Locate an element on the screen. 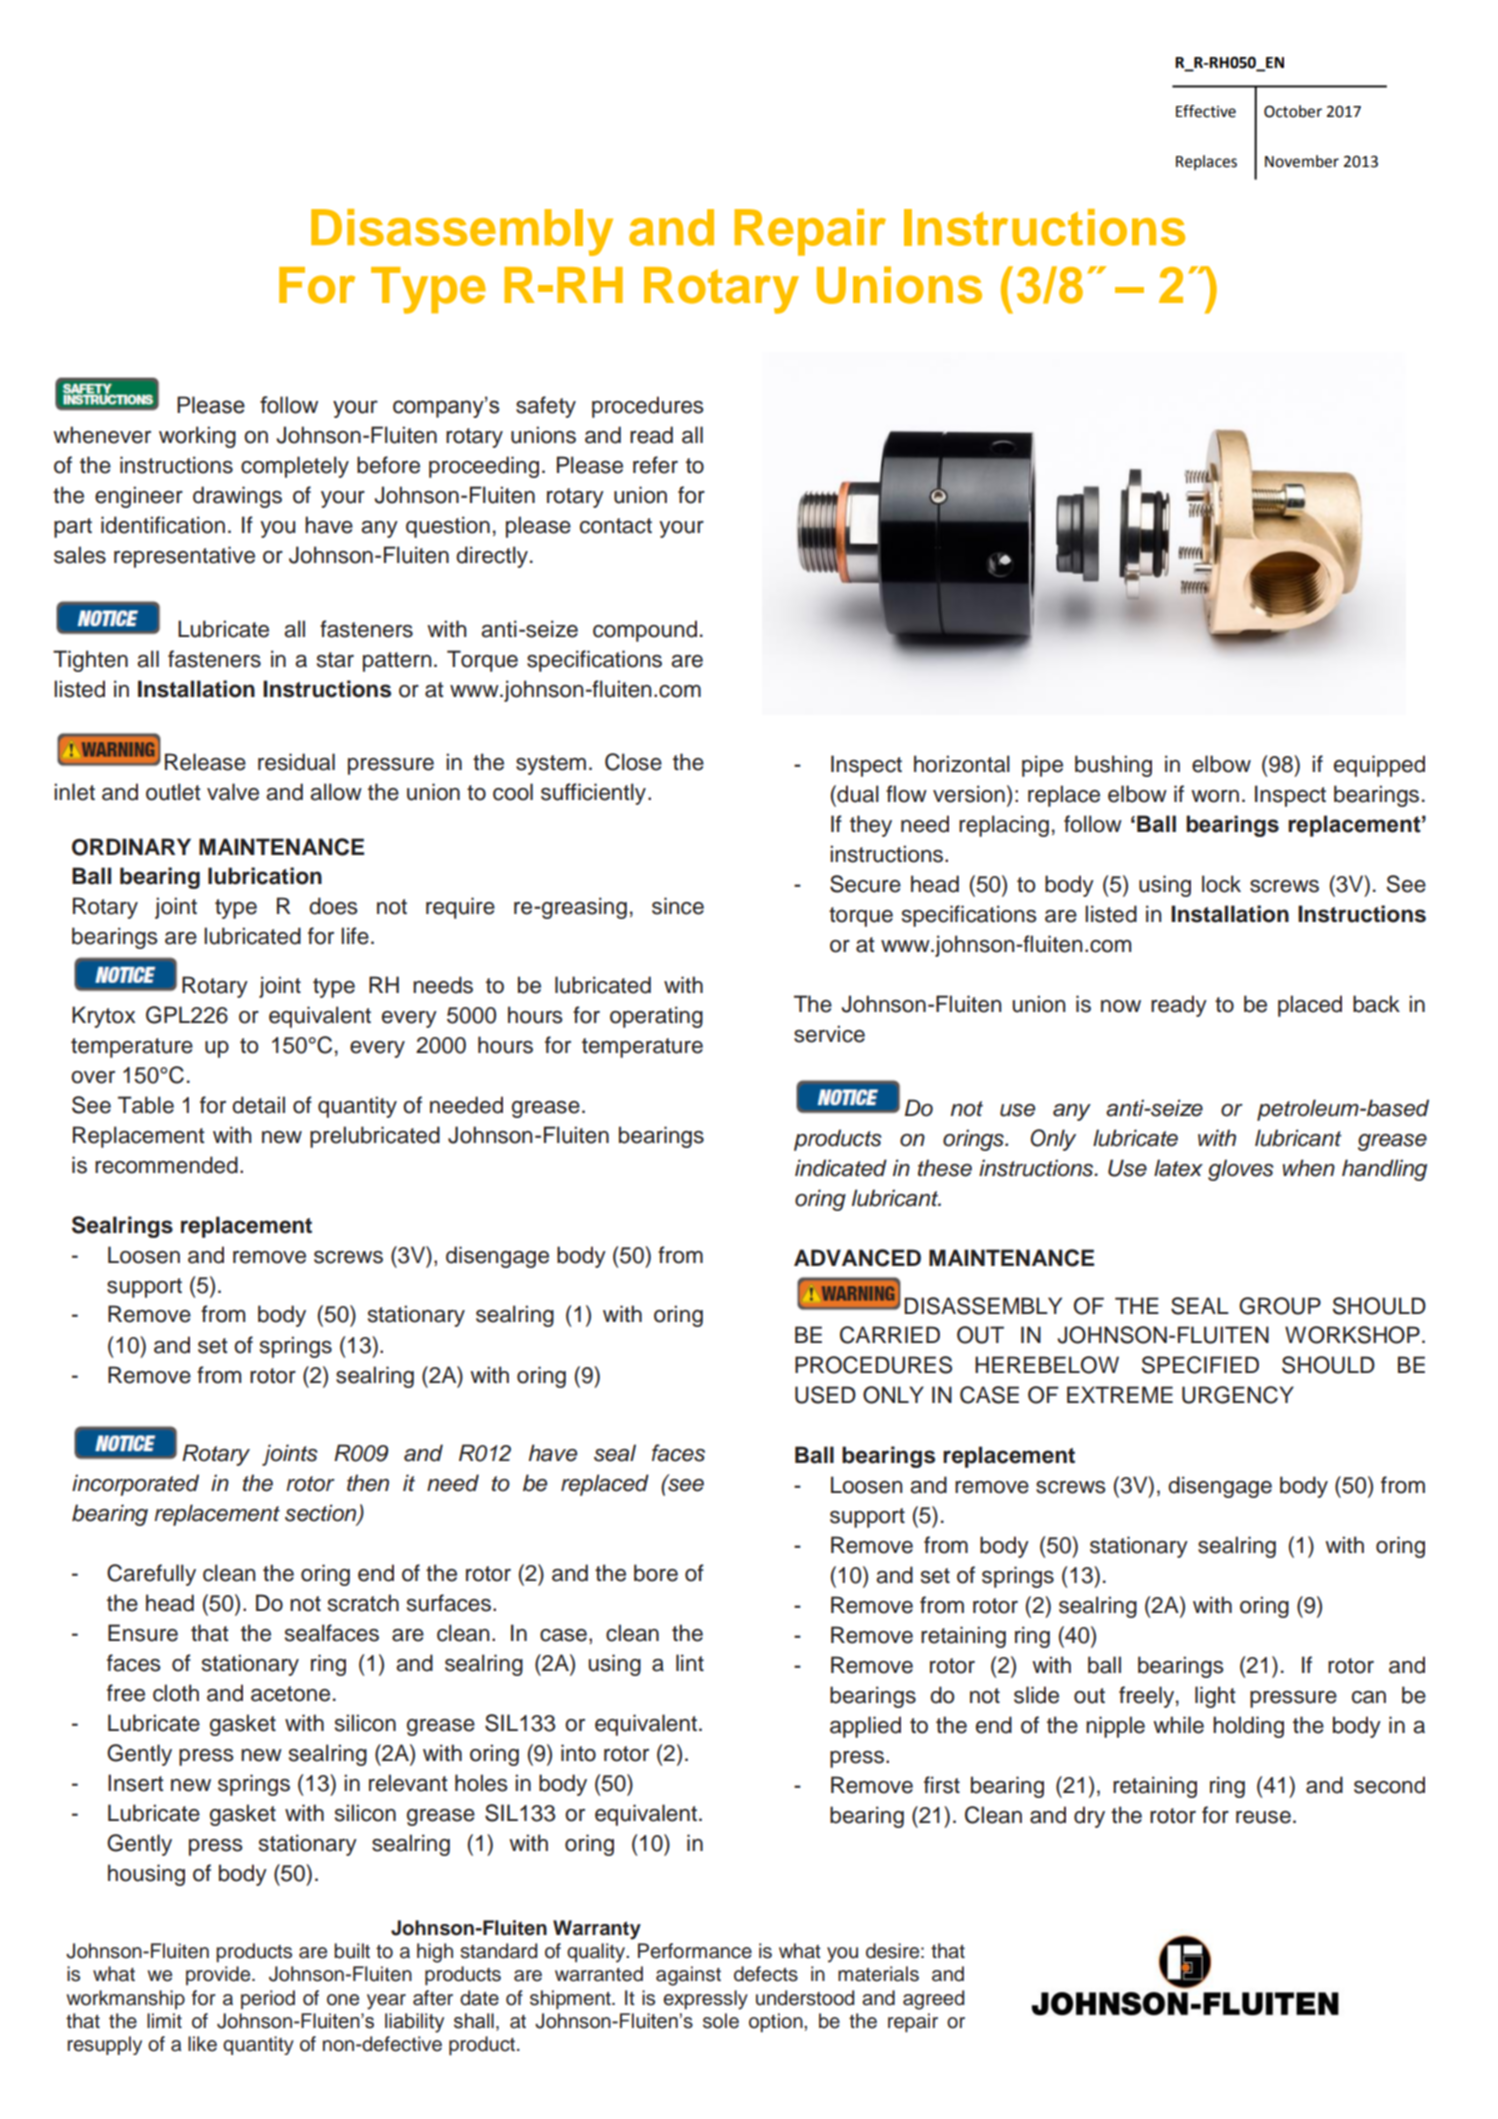 Image resolution: width=1498 pixels, height=2119 pixels. detail is located at coordinates (258, 1105).
